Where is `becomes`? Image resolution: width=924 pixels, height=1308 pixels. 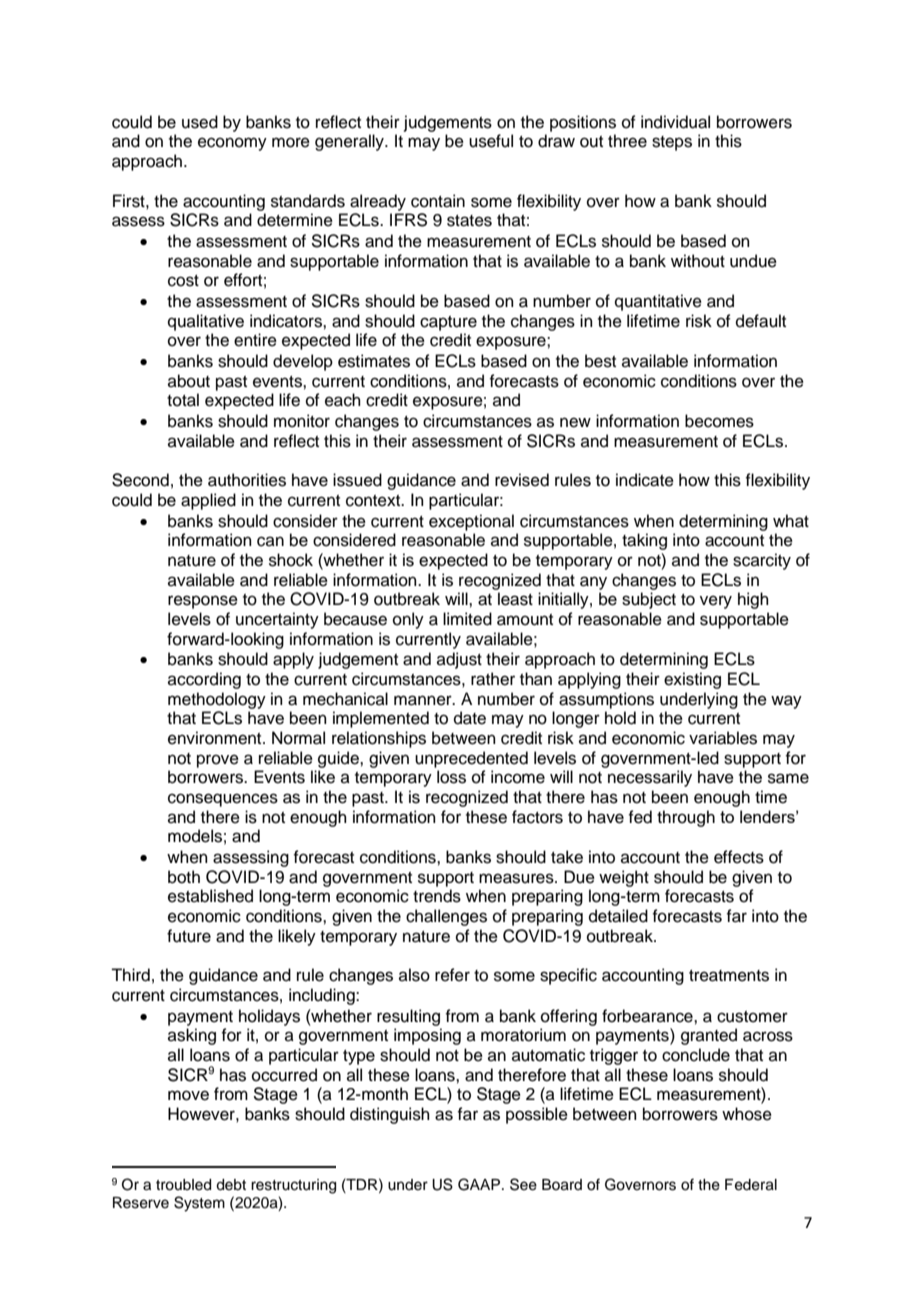 becomes is located at coordinates (719, 421).
